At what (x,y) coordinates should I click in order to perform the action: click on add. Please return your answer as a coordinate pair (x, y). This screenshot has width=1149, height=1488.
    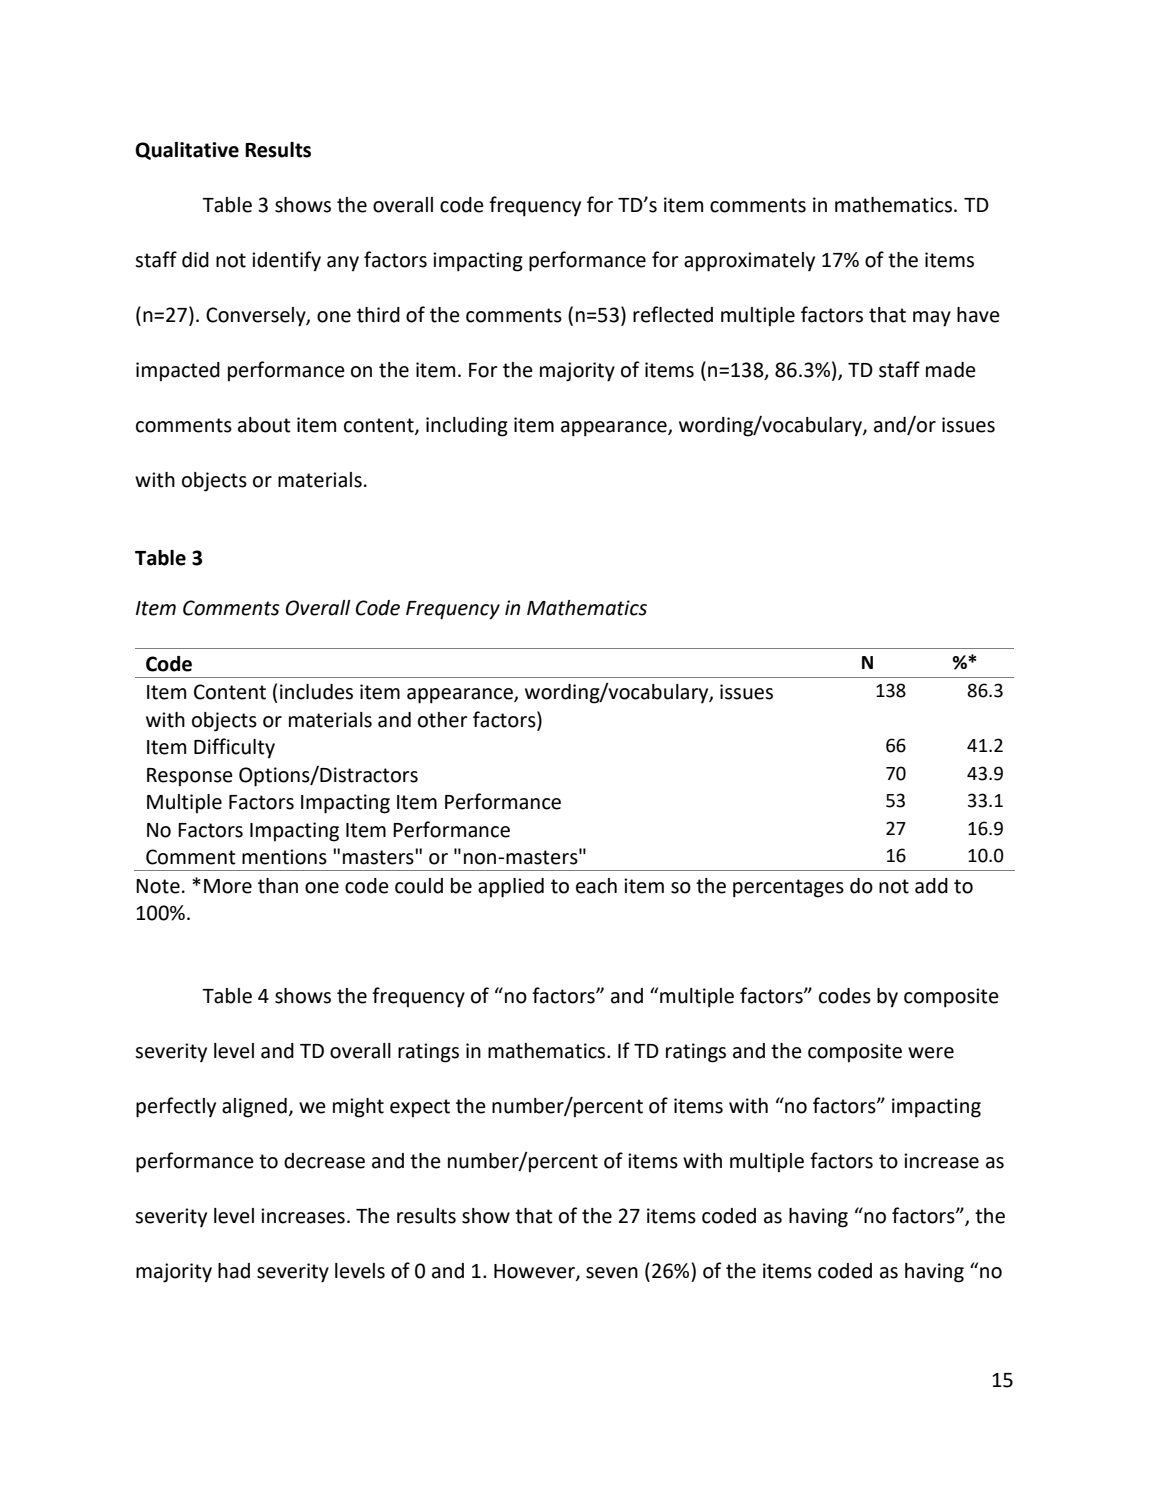
    Looking at the image, I should click on (931, 886).
